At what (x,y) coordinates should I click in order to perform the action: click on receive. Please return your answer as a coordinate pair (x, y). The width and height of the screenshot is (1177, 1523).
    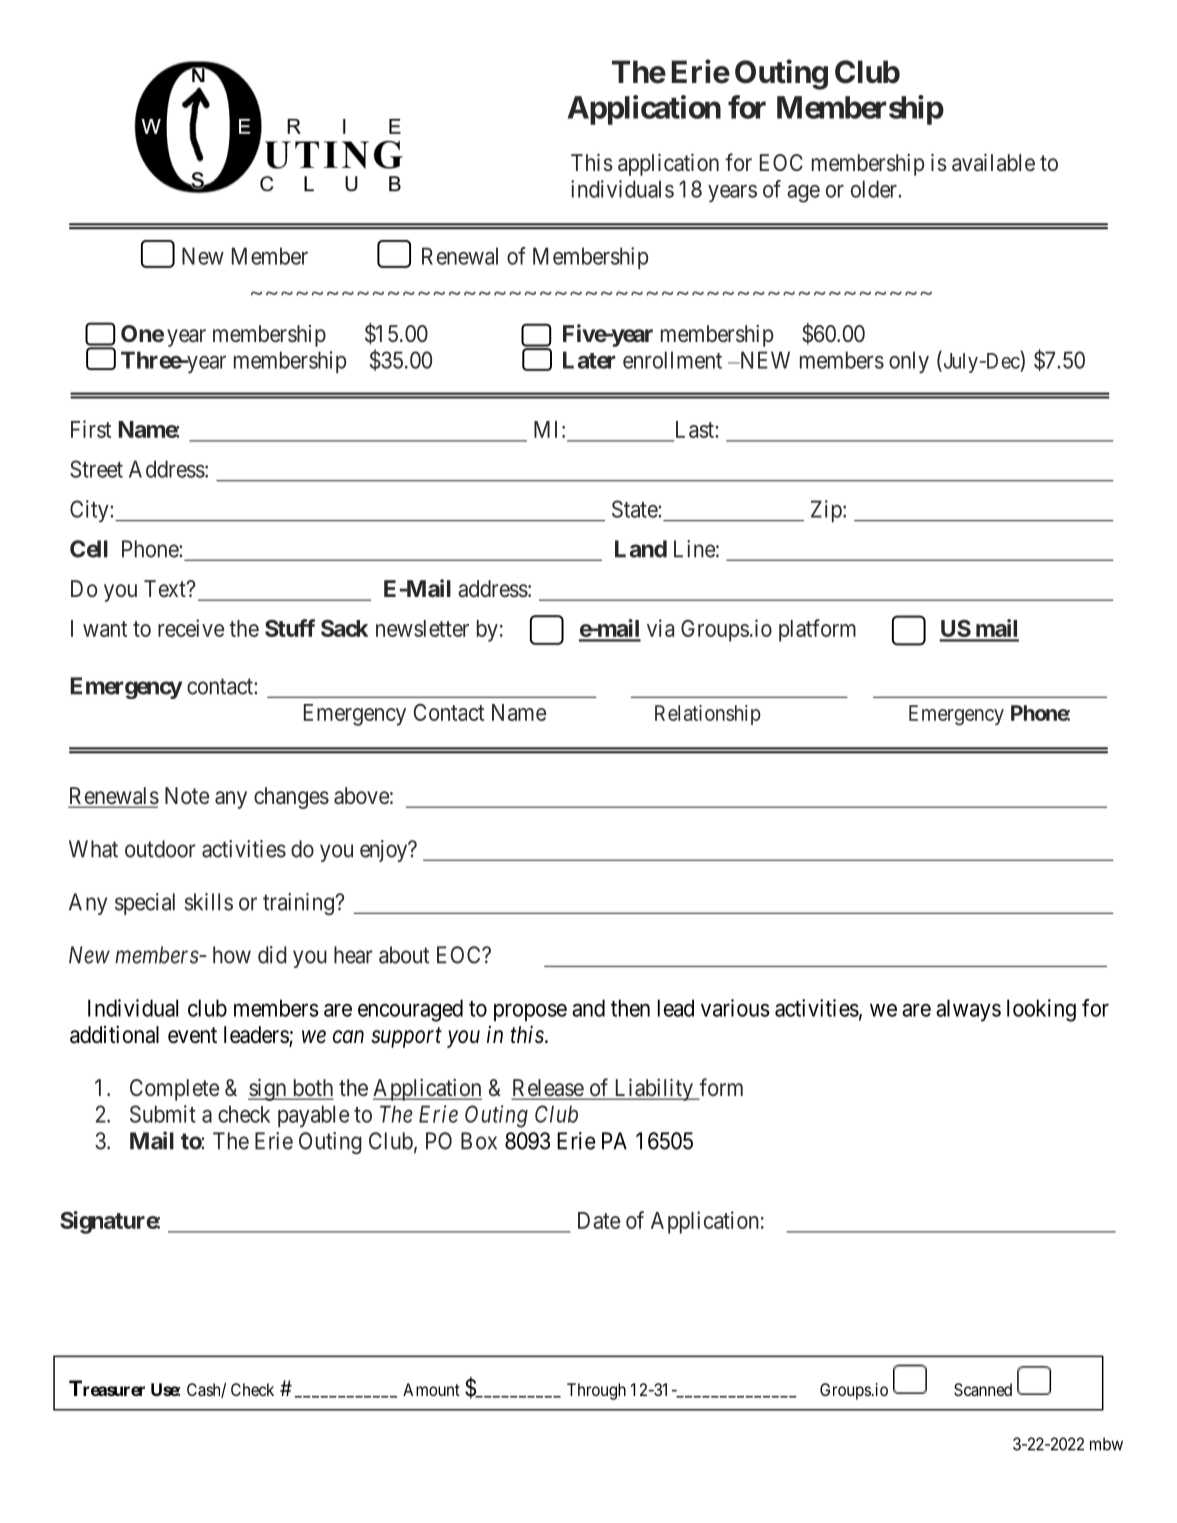
    Looking at the image, I should click on (191, 628).
